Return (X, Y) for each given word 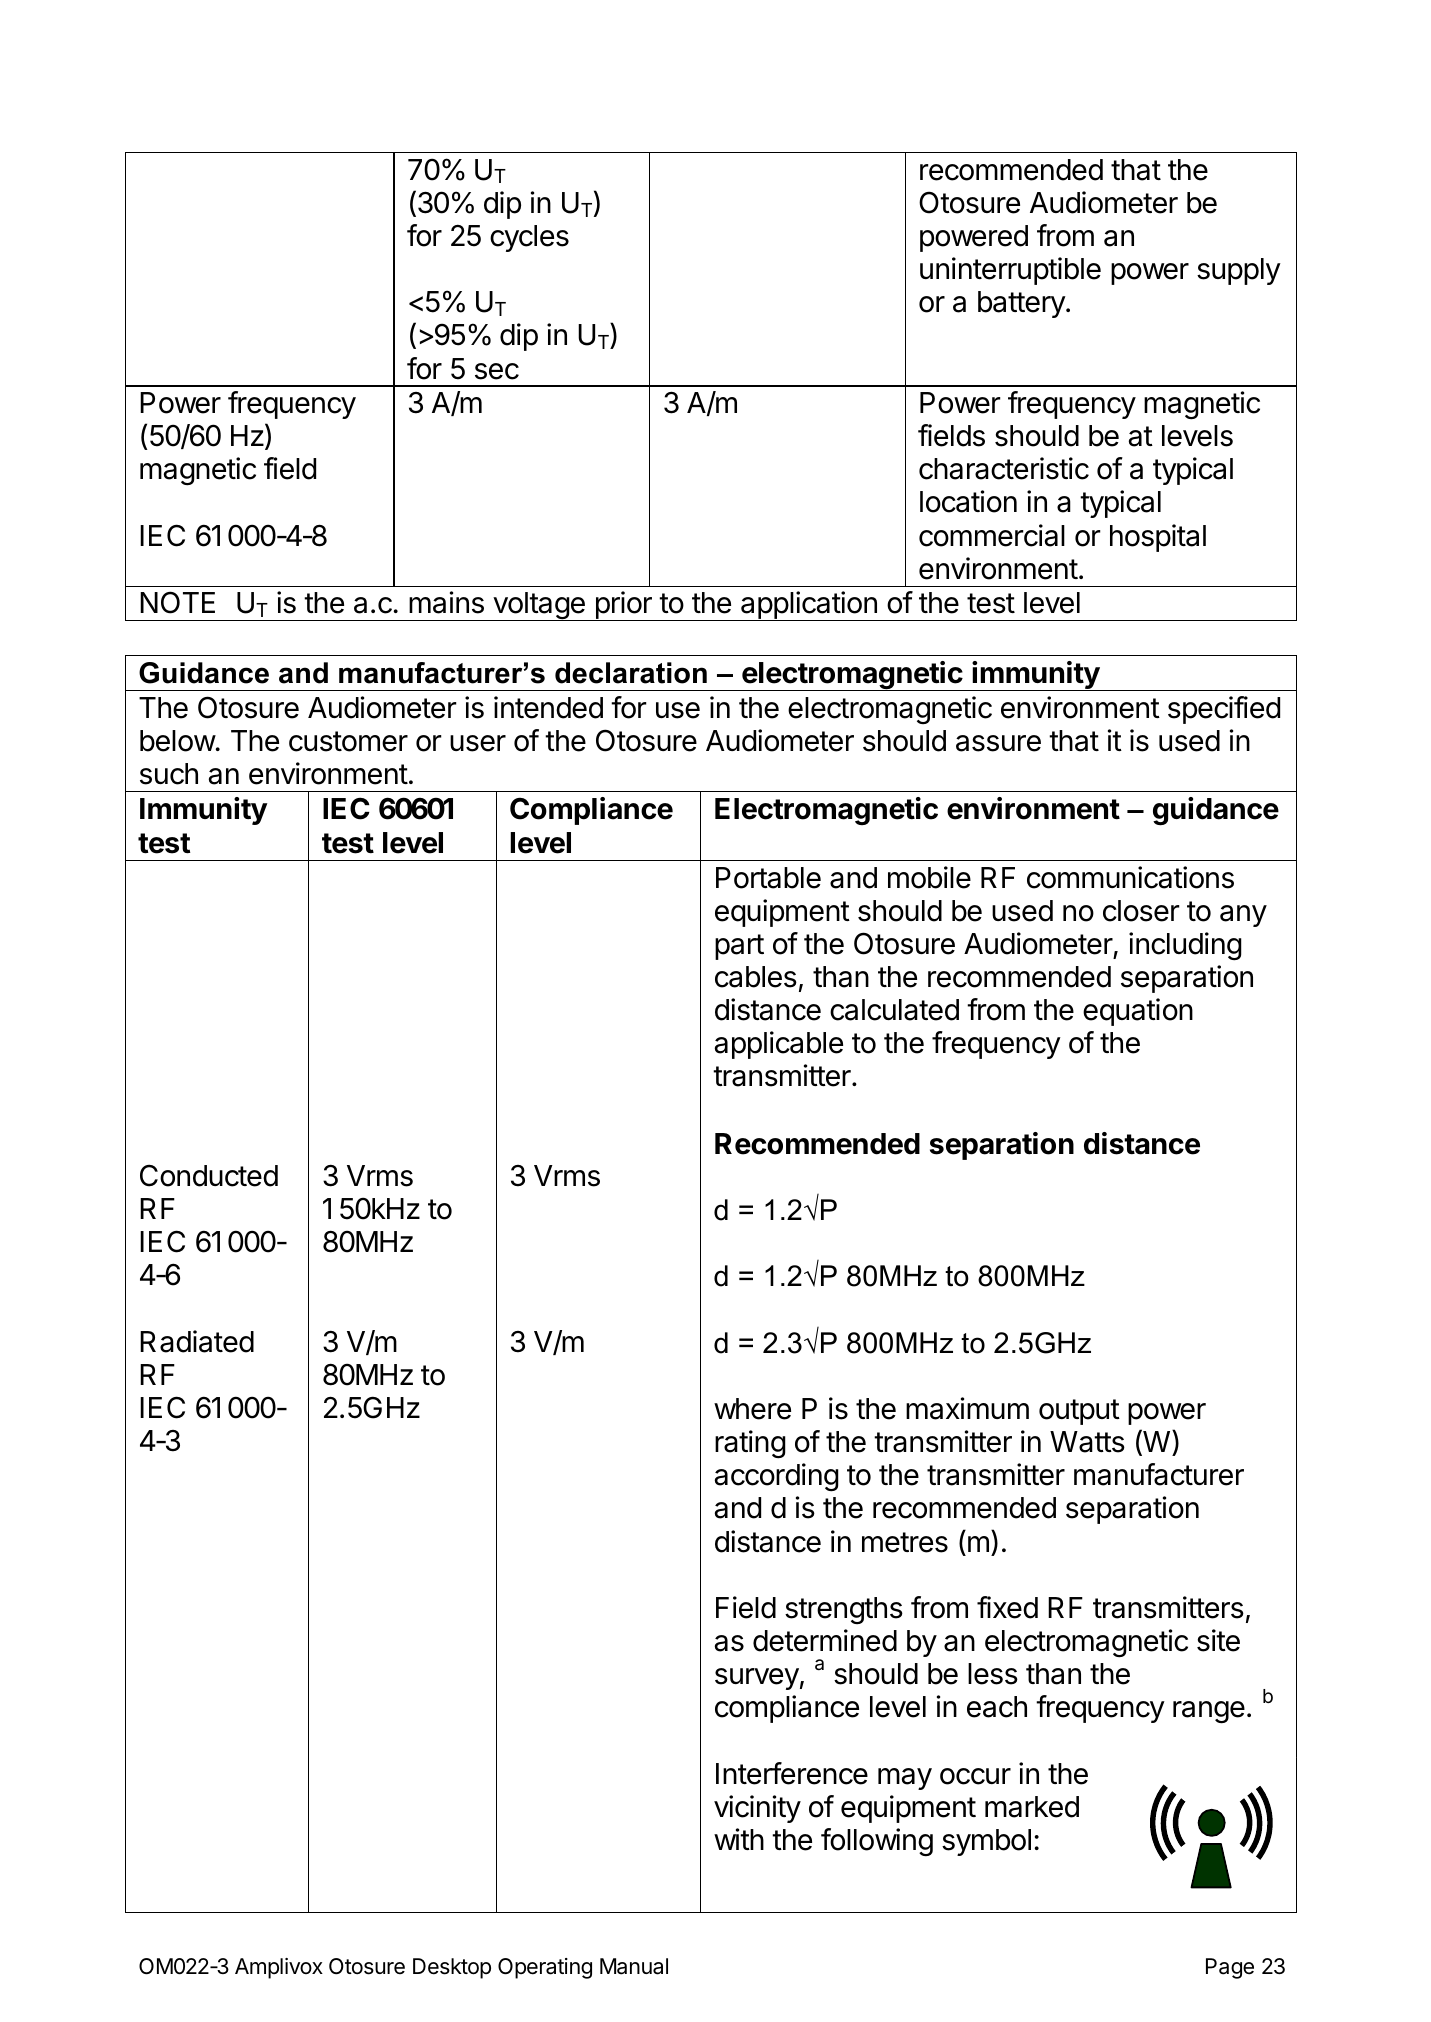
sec (497, 371)
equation (1138, 1012)
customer (348, 741)
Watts (1087, 1442)
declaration (631, 673)
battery (1022, 304)
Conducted (209, 1175)
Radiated (197, 1341)
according (777, 1477)
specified (1224, 710)
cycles (529, 238)
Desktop (452, 1968)
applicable (779, 1045)
